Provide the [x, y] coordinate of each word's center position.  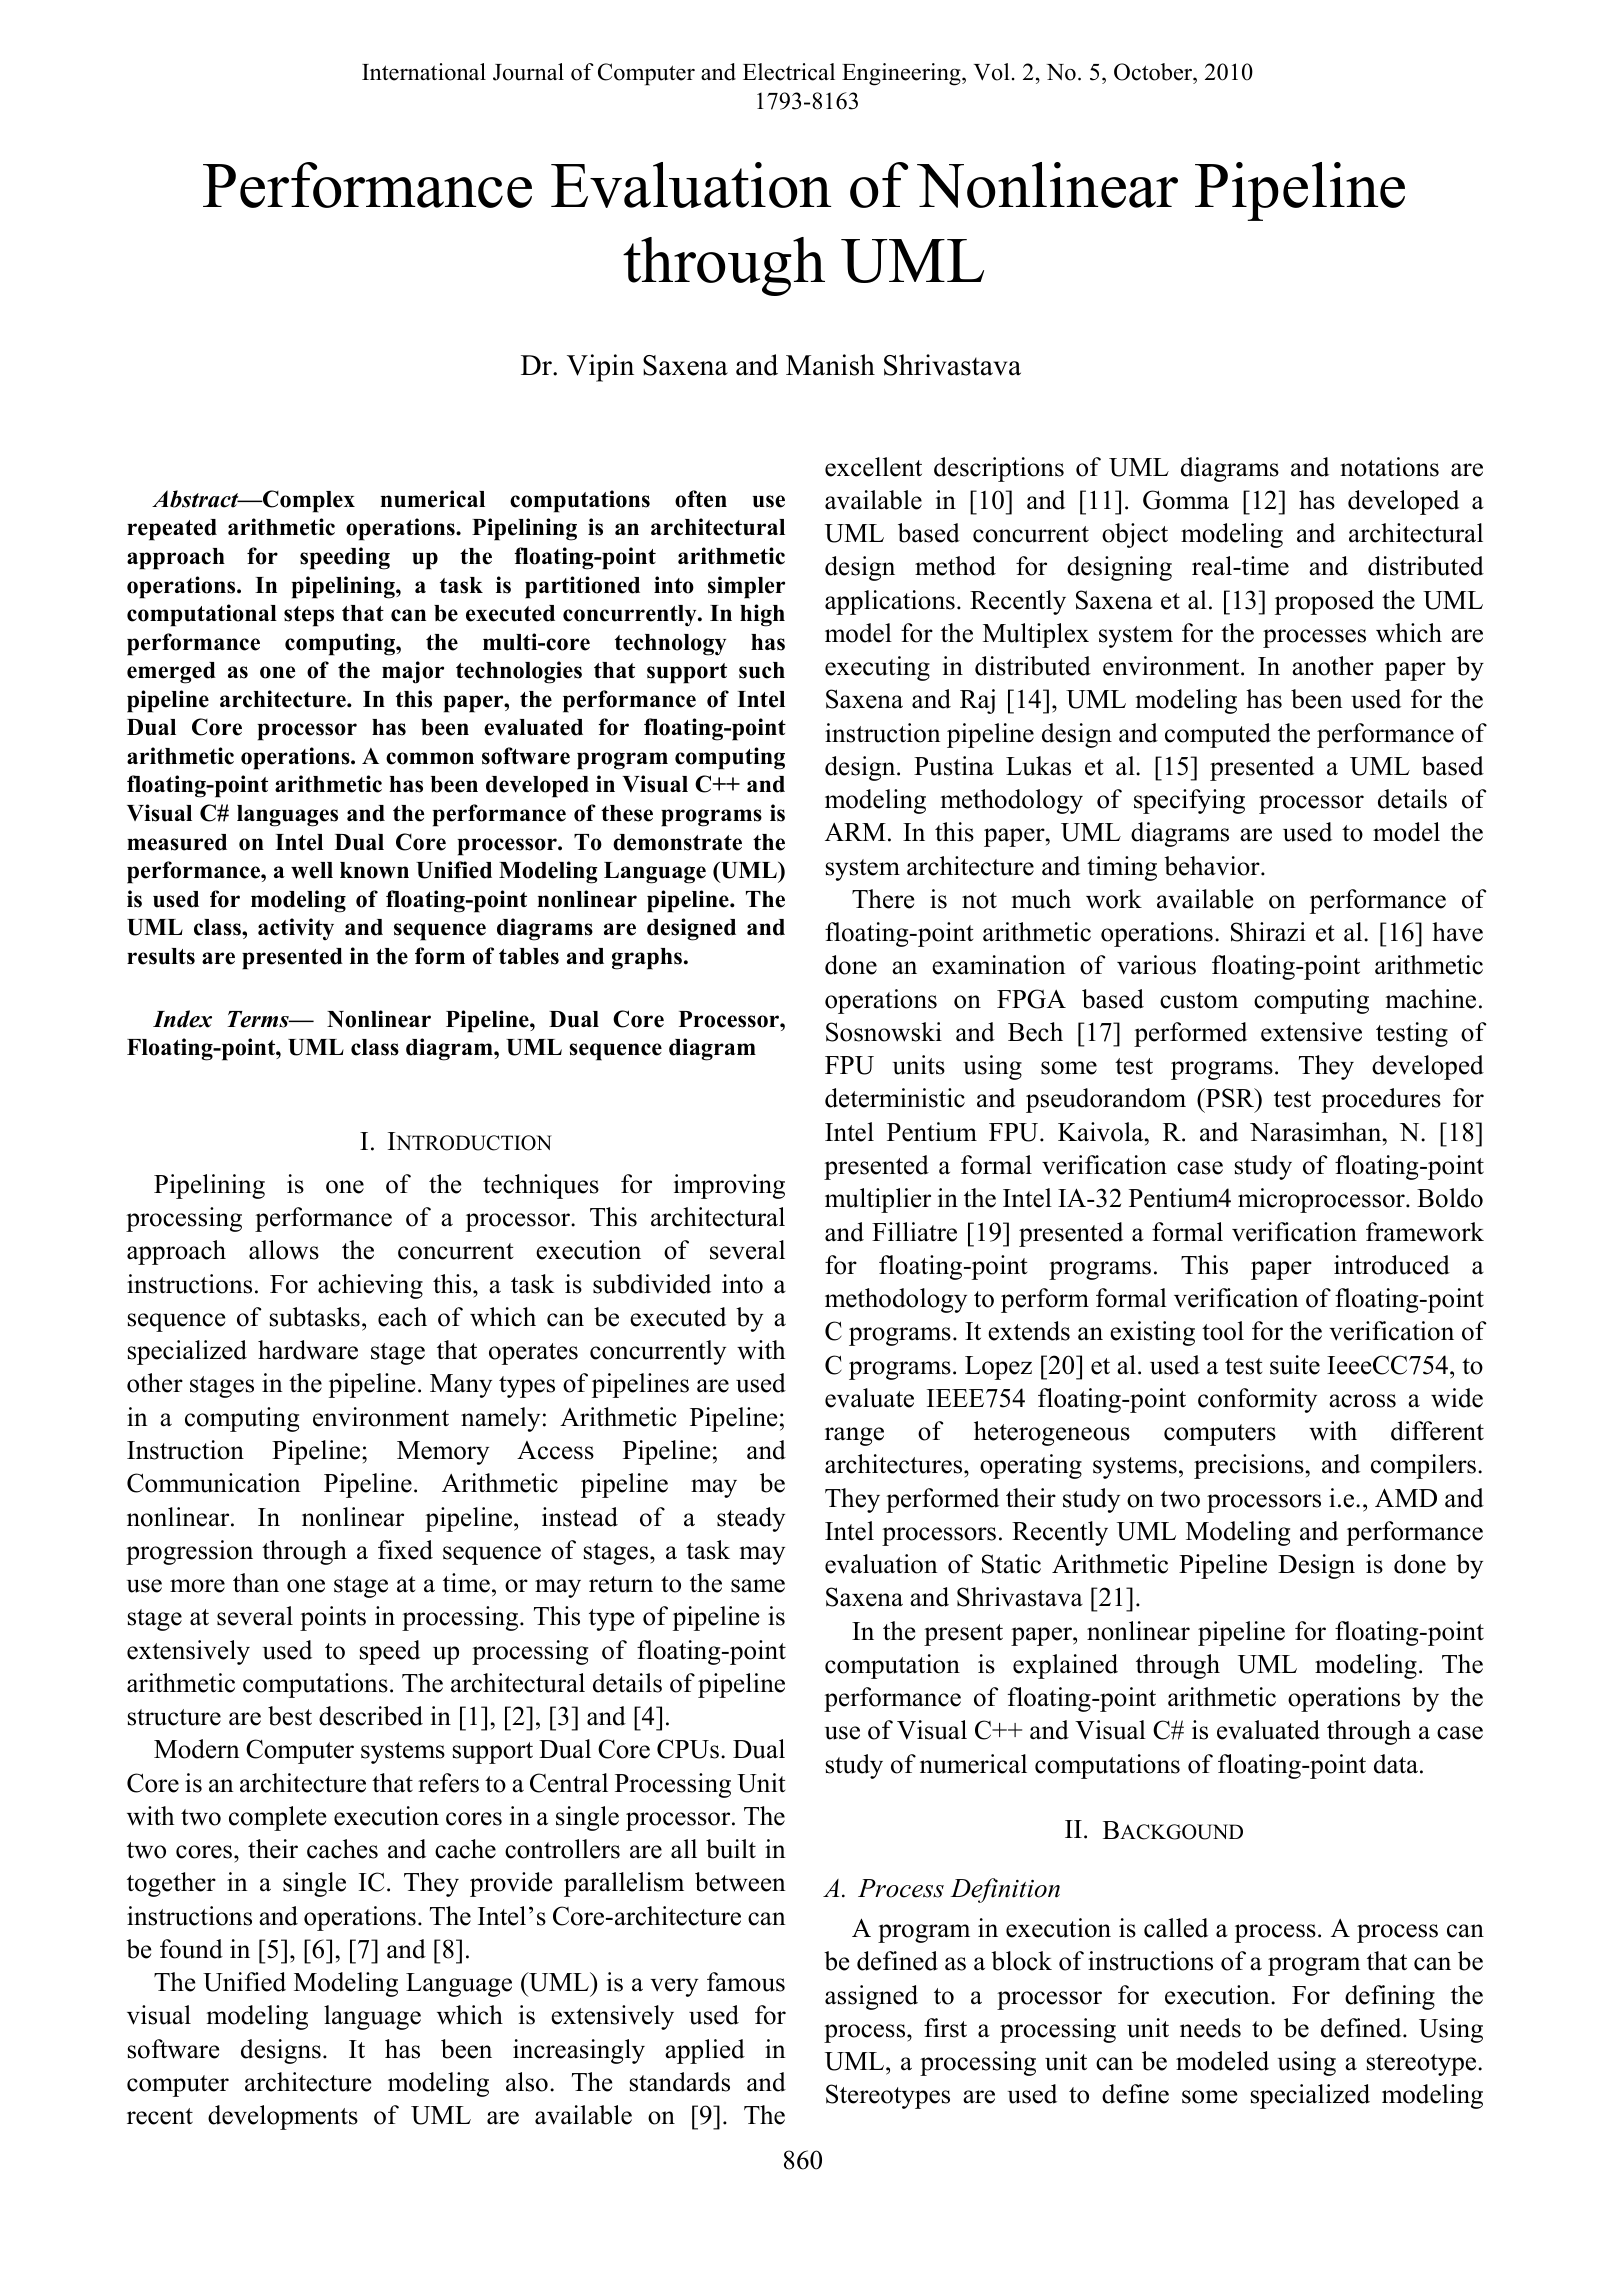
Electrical [789, 72]
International [424, 72]
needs [1210, 2028]
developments [283, 2117]
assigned [871, 1997]
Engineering [902, 74]
